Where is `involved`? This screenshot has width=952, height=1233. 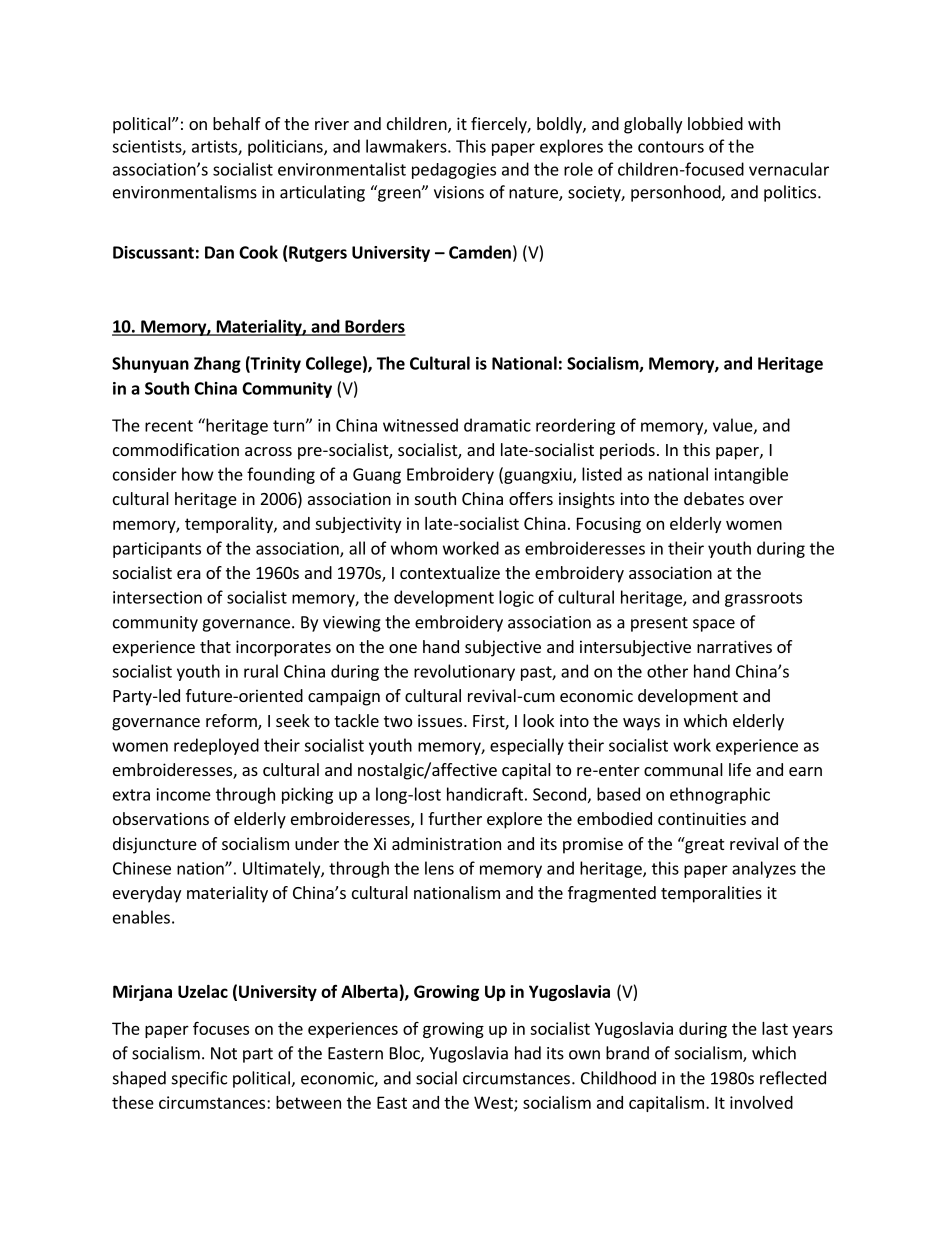
involved is located at coordinates (761, 1102).
